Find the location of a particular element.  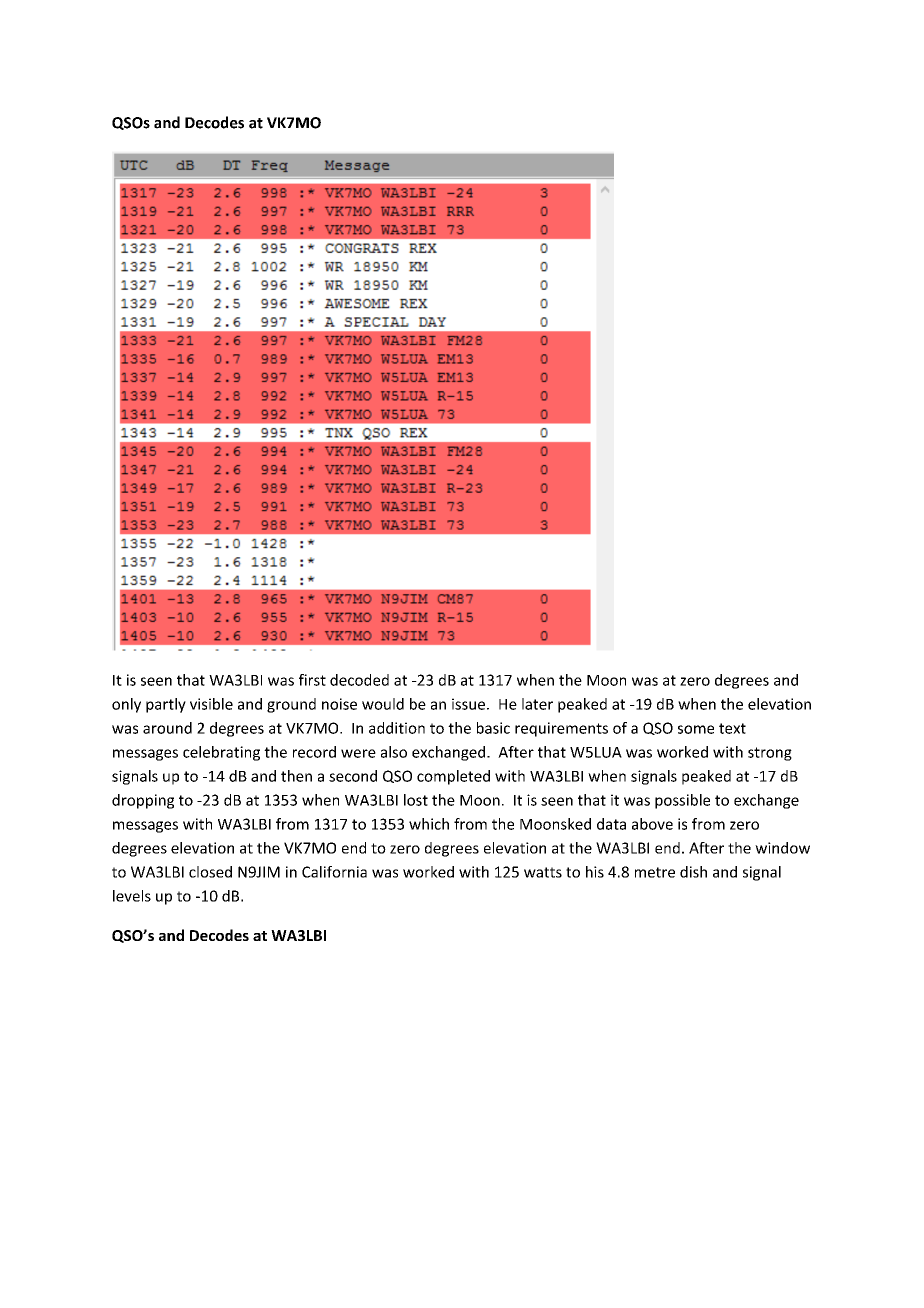

decoded is located at coordinates (359, 680).
